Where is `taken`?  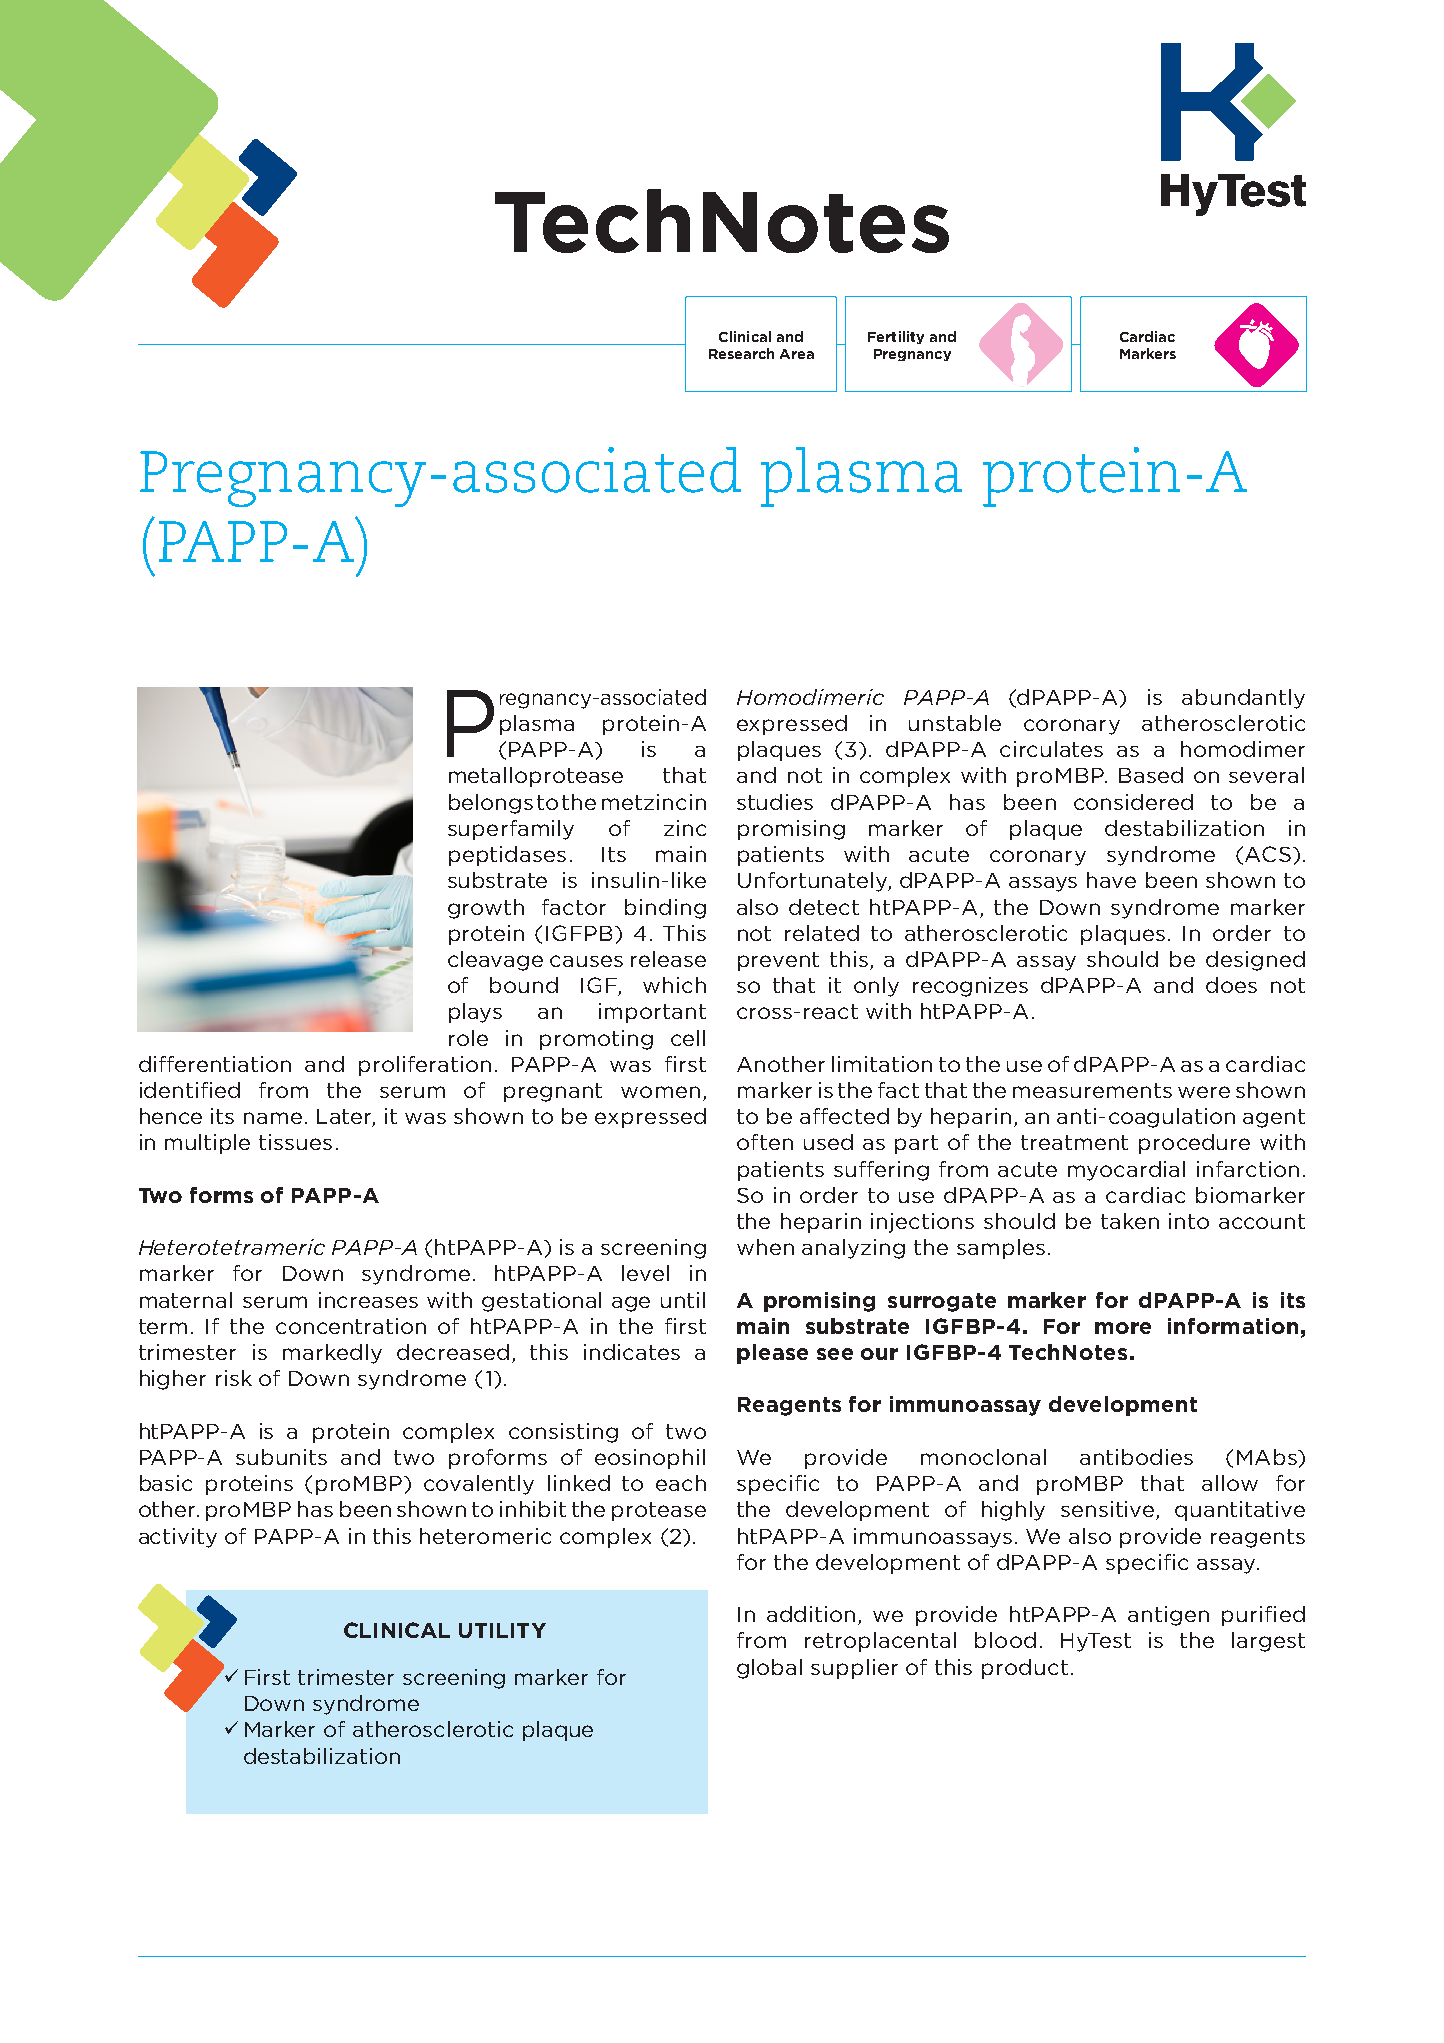 taken is located at coordinates (1130, 1221).
